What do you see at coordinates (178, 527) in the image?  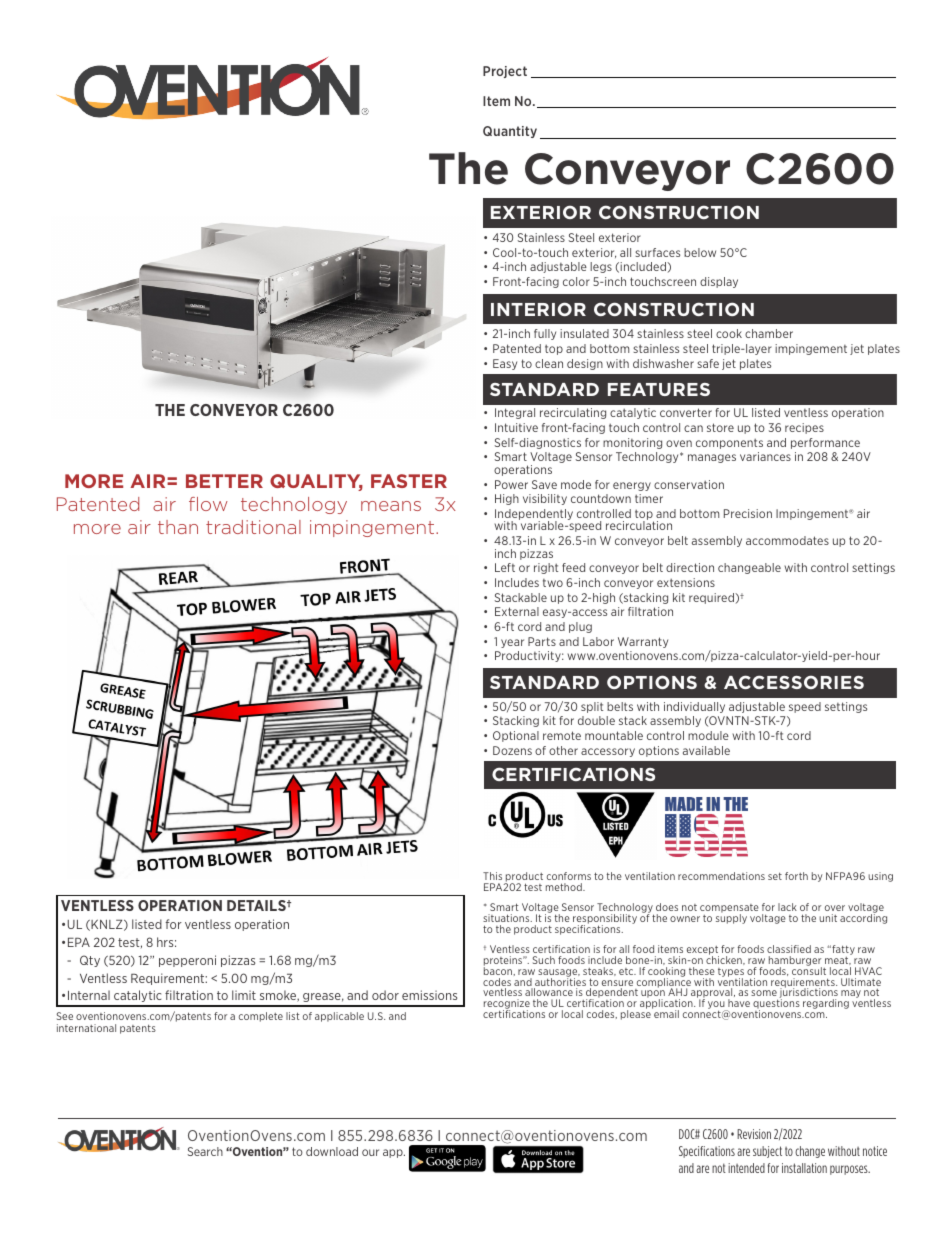 I see `than` at bounding box center [178, 527].
